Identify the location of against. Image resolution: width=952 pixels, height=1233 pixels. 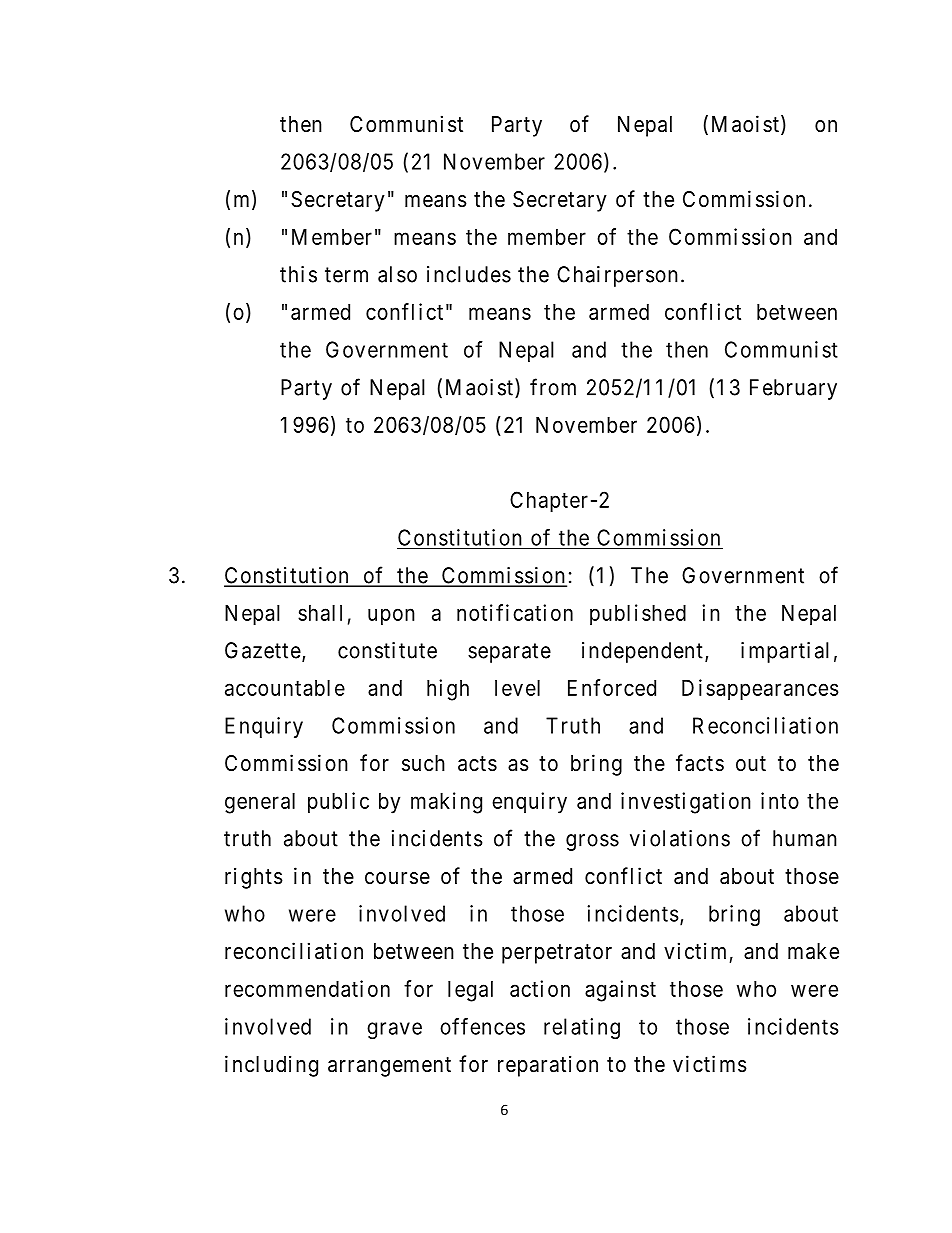
(620, 991).
